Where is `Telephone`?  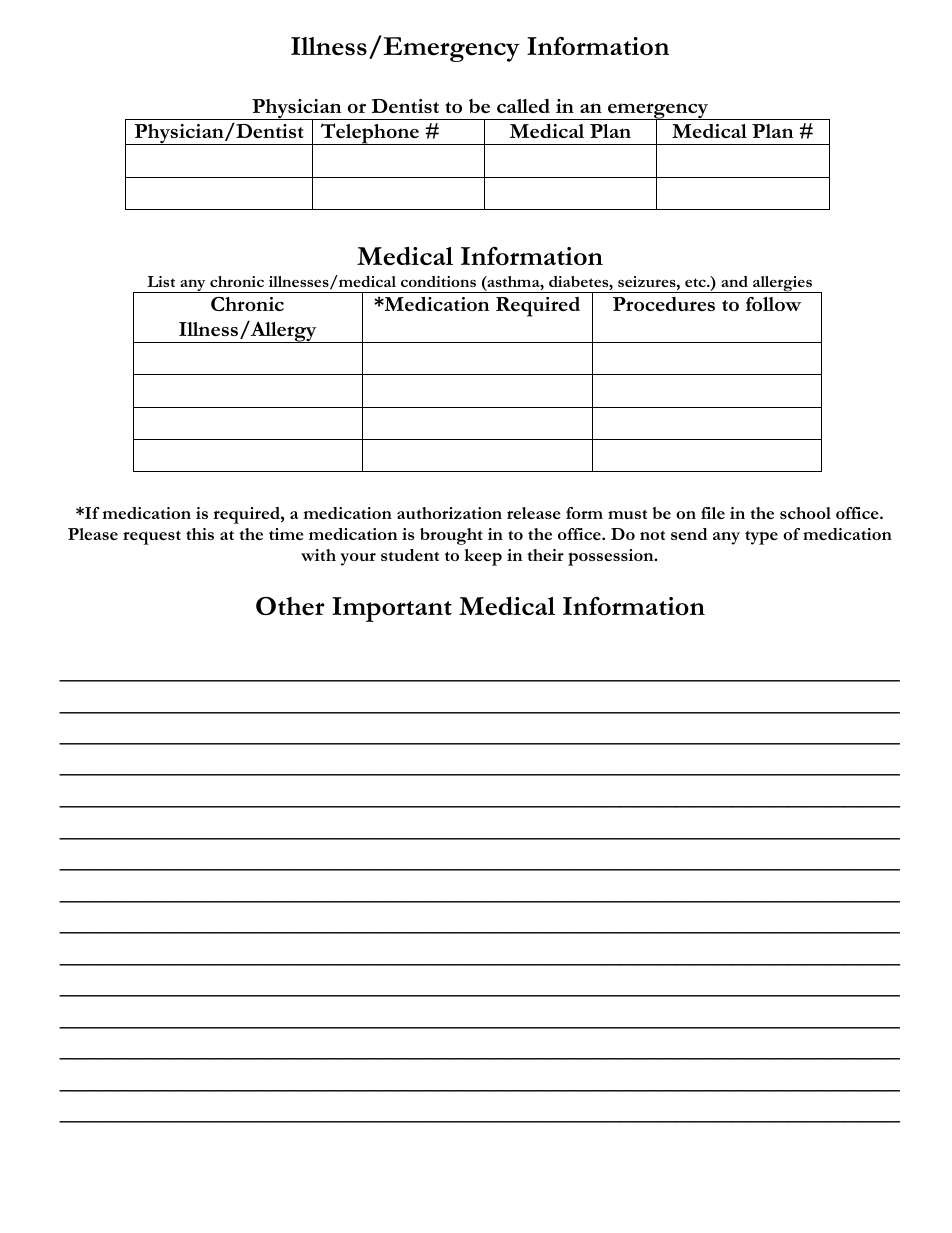
Telephone is located at coordinates (369, 134).
